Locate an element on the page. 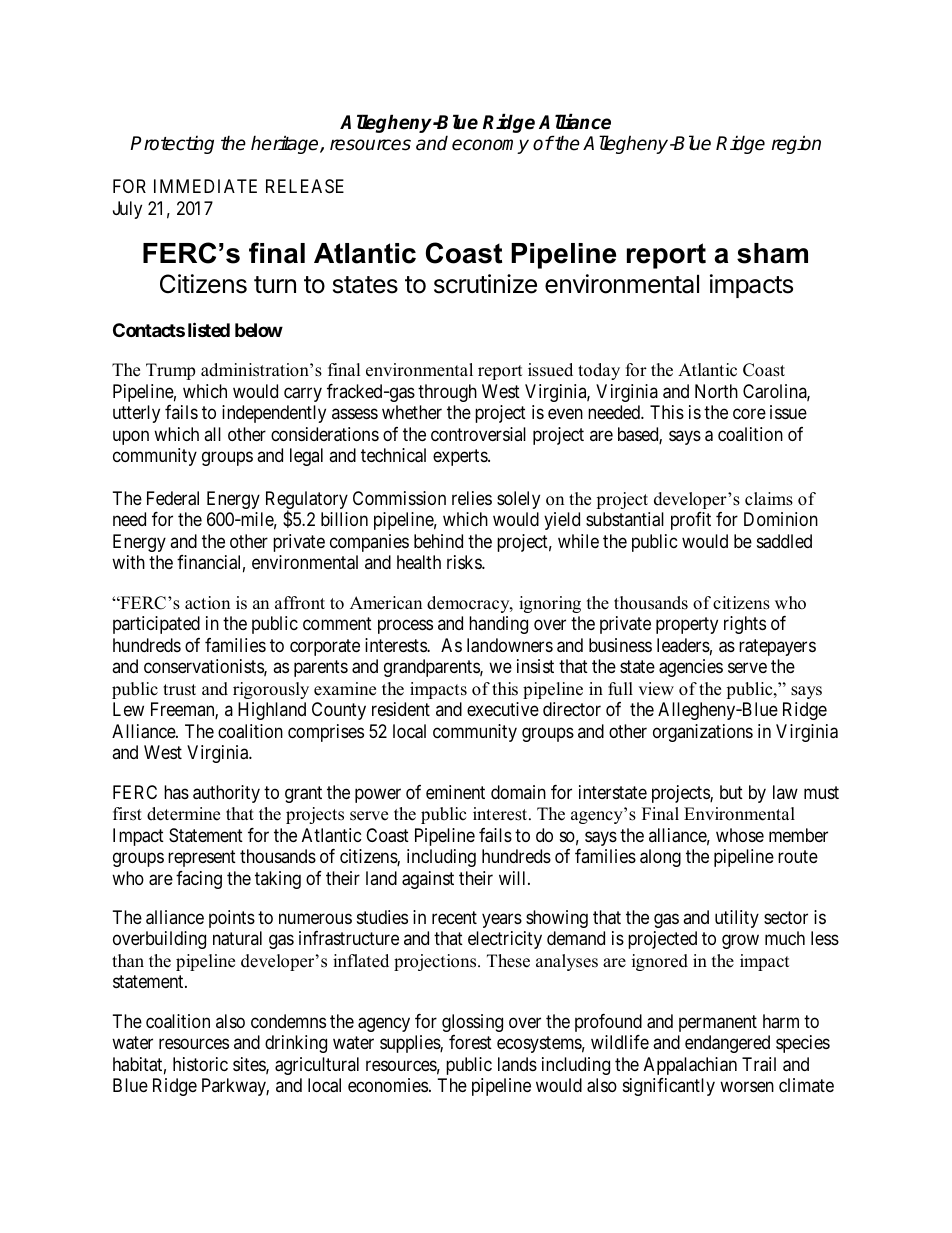  authority is located at coordinates (226, 794).
